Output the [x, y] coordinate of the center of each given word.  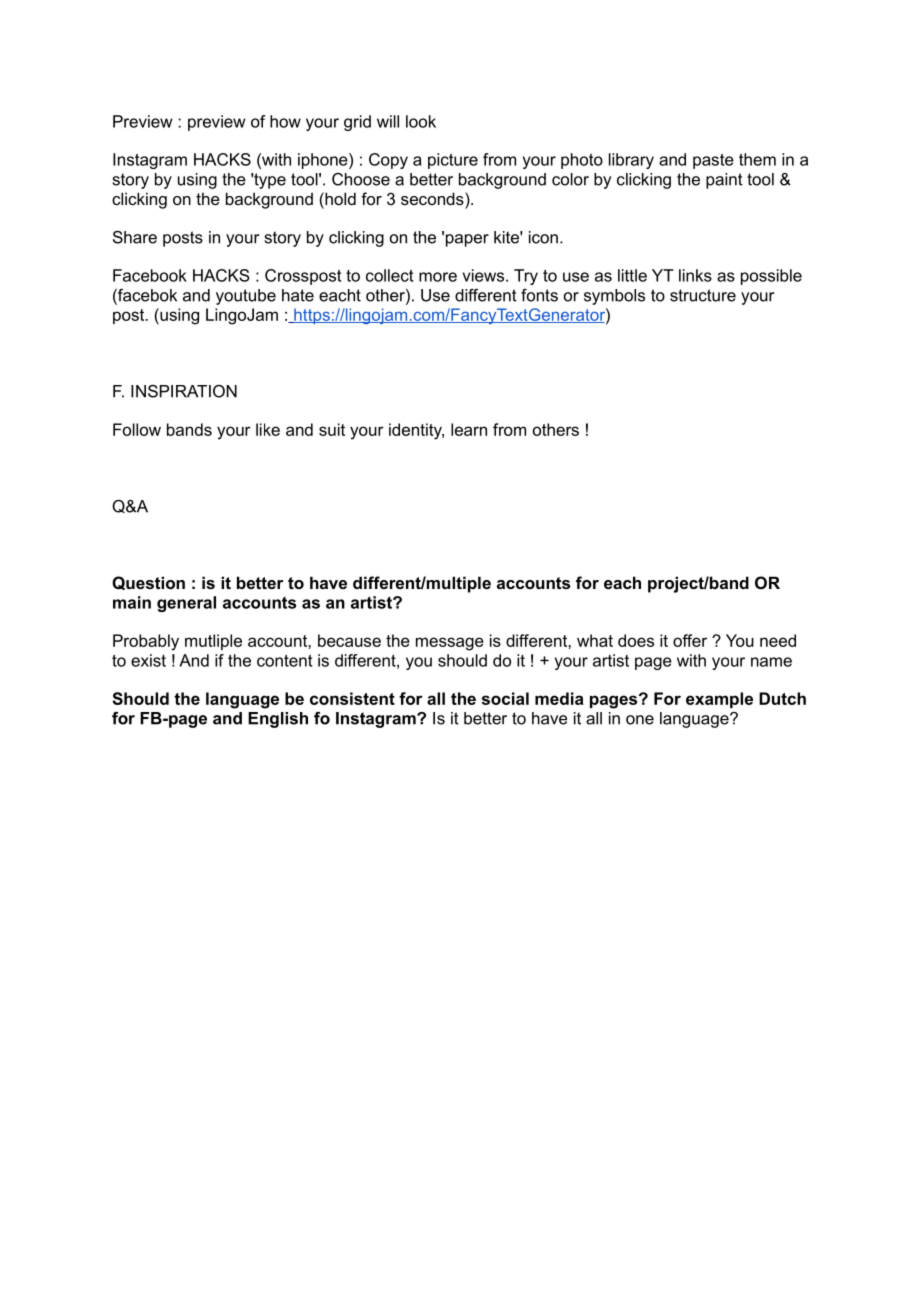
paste [713, 161]
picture [453, 161]
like [268, 429]
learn [469, 429]
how [285, 121]
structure [703, 295]
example [719, 700]
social [505, 698]
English [278, 720]
